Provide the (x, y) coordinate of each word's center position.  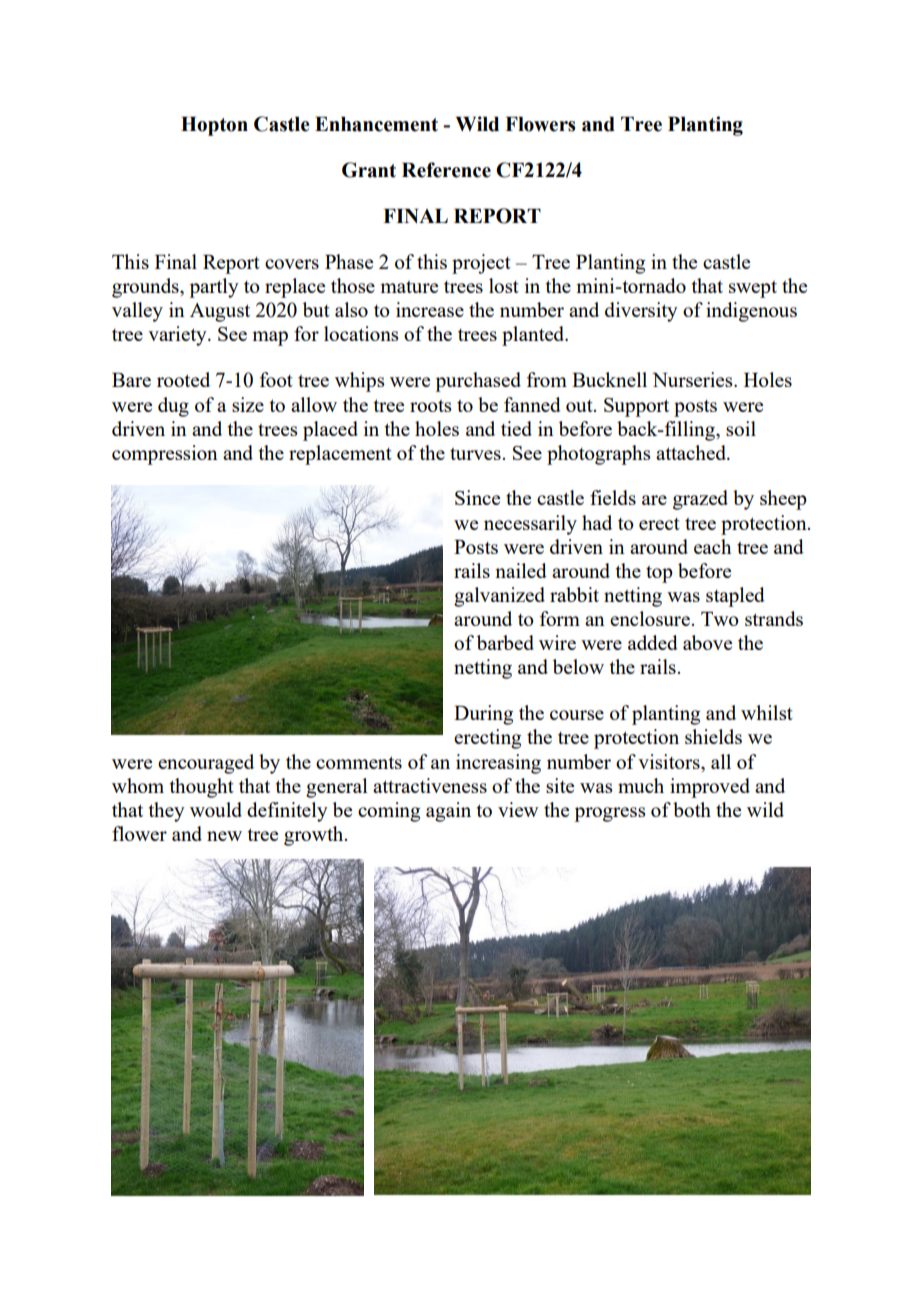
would (216, 809)
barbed (505, 642)
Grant (369, 170)
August (220, 312)
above (707, 642)
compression (165, 455)
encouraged (206, 764)
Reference (446, 170)
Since (477, 497)
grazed (700, 500)
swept (753, 289)
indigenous (751, 312)
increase (430, 309)
